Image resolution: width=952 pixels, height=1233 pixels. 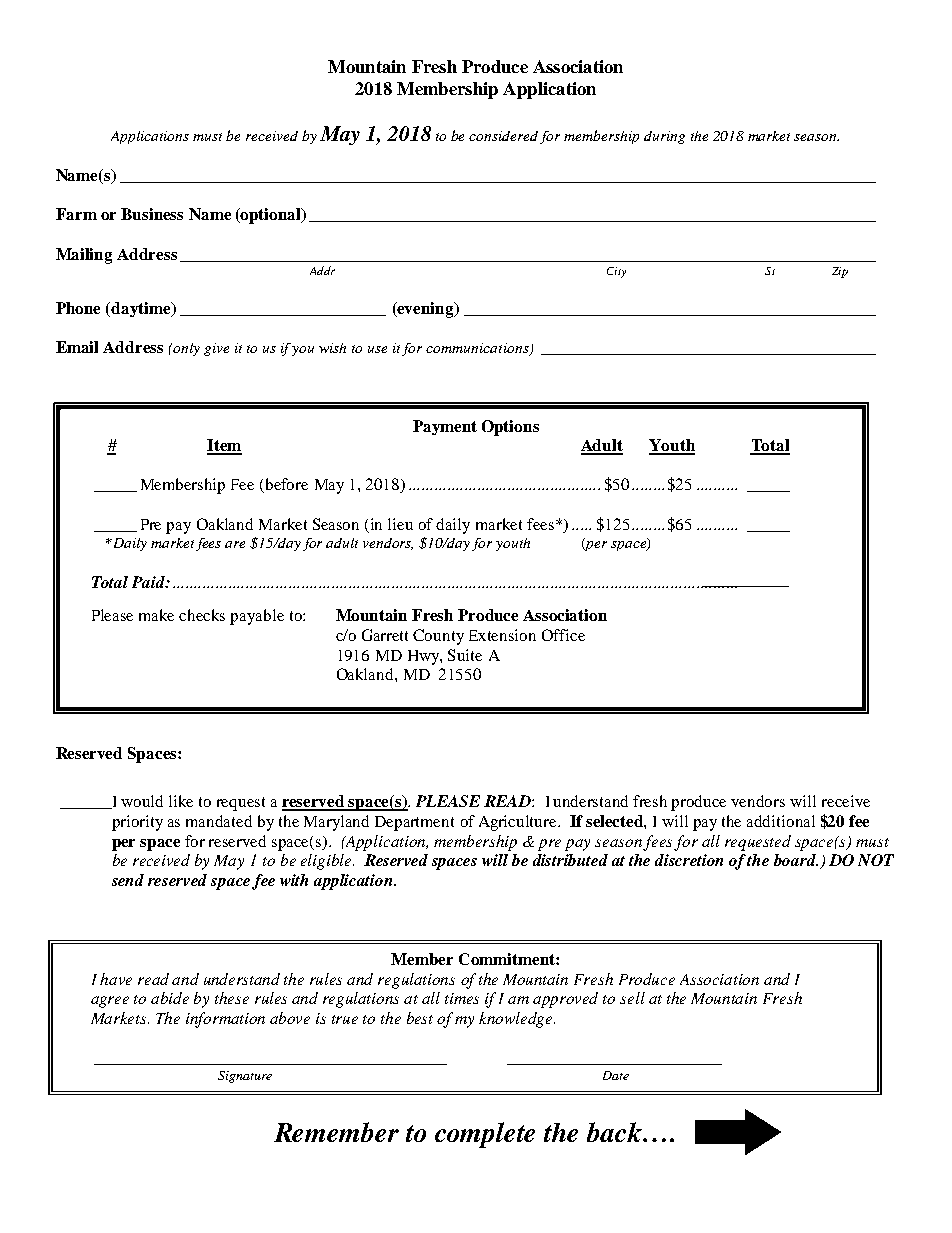 What do you see at coordinates (503, 136) in the screenshot?
I see `considered` at bounding box center [503, 136].
